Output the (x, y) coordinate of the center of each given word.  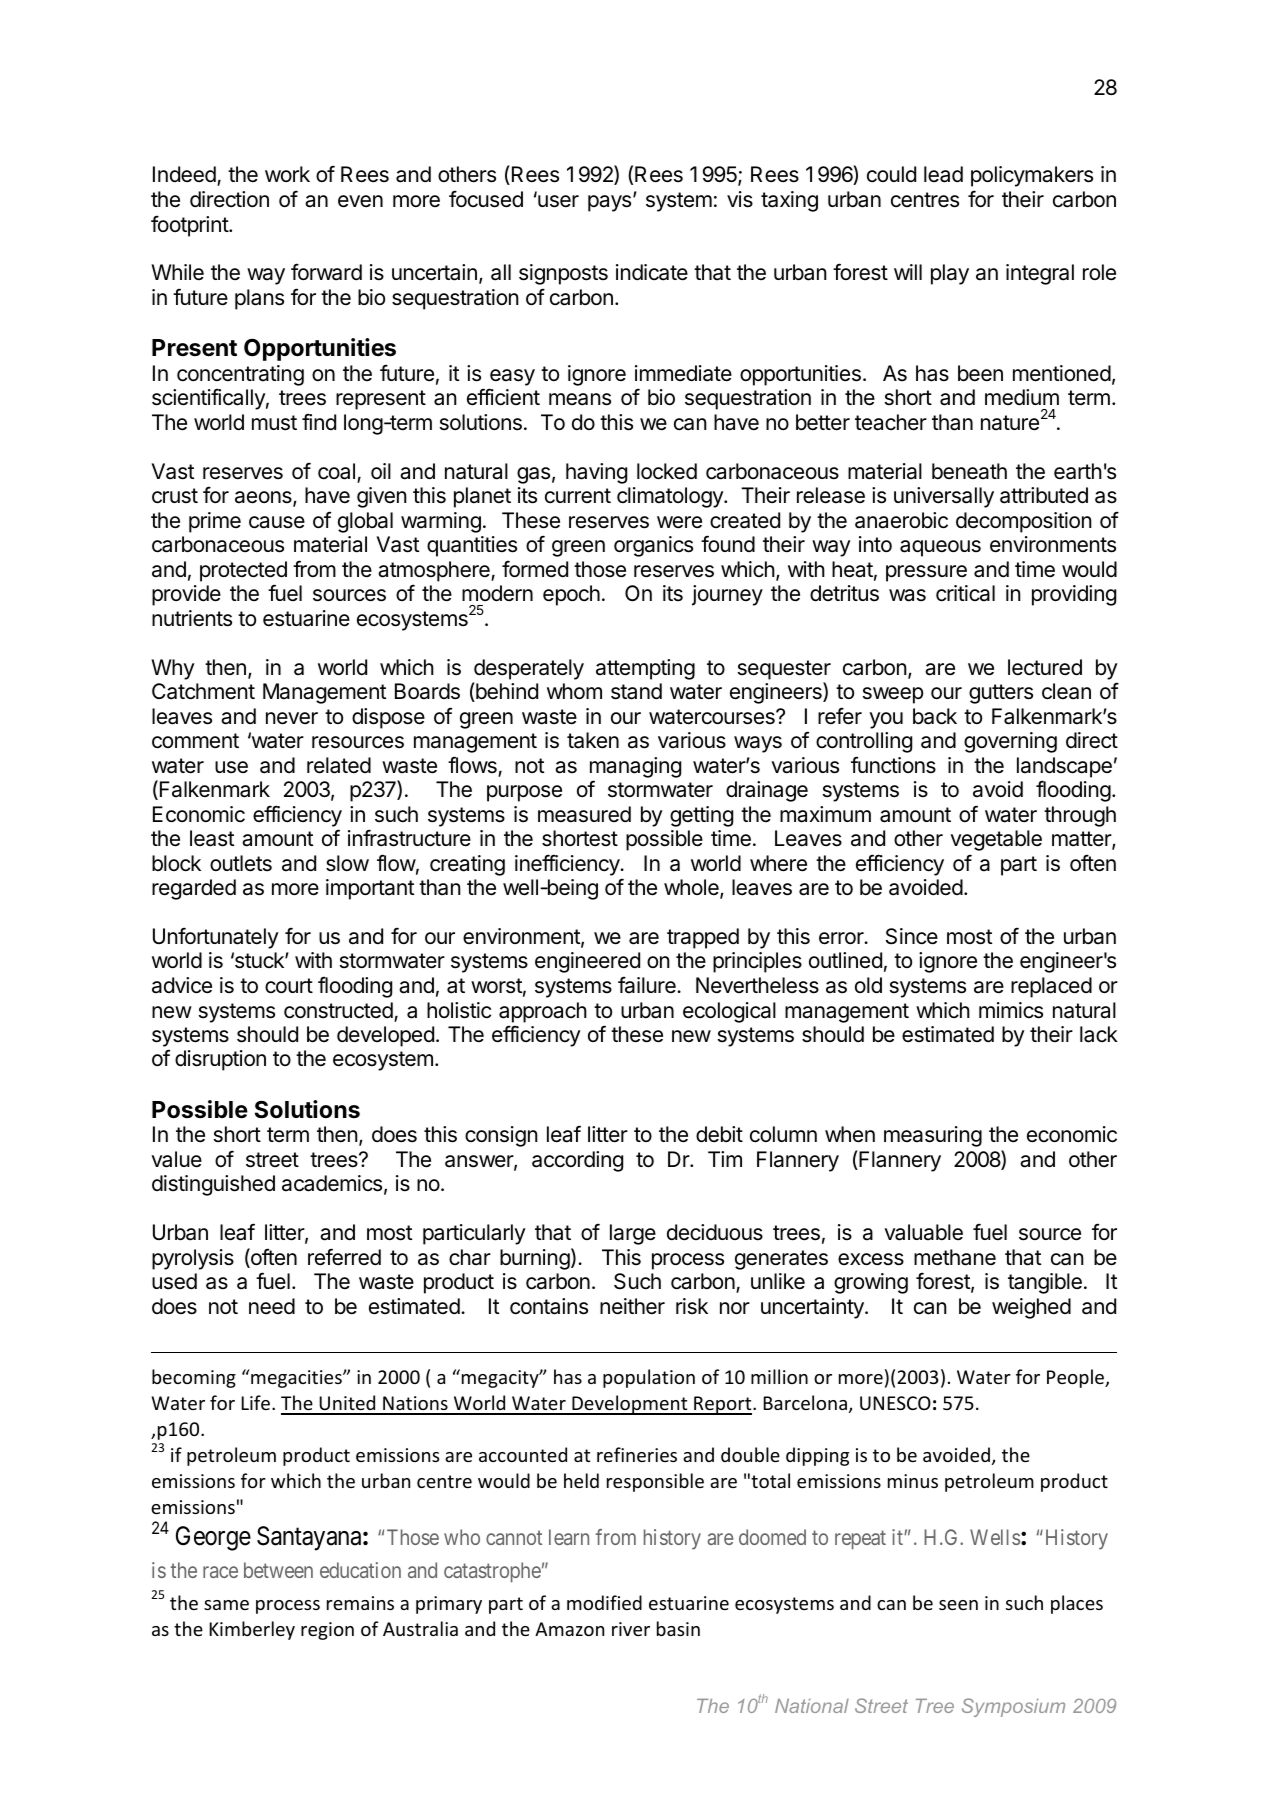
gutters (1001, 694)
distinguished (213, 1185)
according (577, 1161)
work (287, 174)
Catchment (203, 691)
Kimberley (252, 1630)
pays (609, 203)
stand (636, 691)
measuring (933, 1136)
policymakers (1032, 176)
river (631, 1629)
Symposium (1013, 1707)
